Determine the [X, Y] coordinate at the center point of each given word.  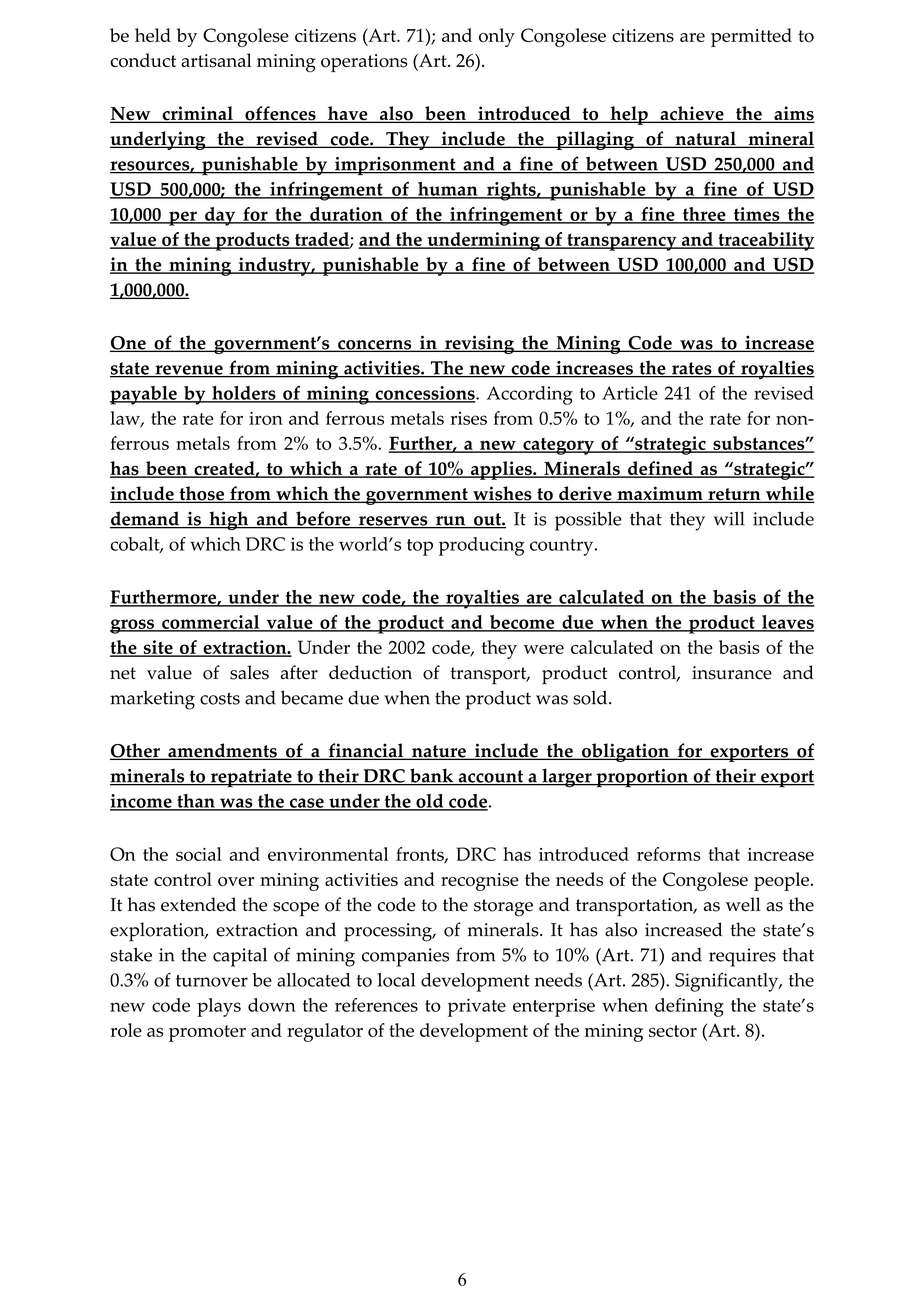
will [729, 518]
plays [219, 1007]
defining [689, 1007]
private [477, 1007]
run [451, 522]
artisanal [216, 60]
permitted [751, 37]
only [497, 37]
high [229, 521]
